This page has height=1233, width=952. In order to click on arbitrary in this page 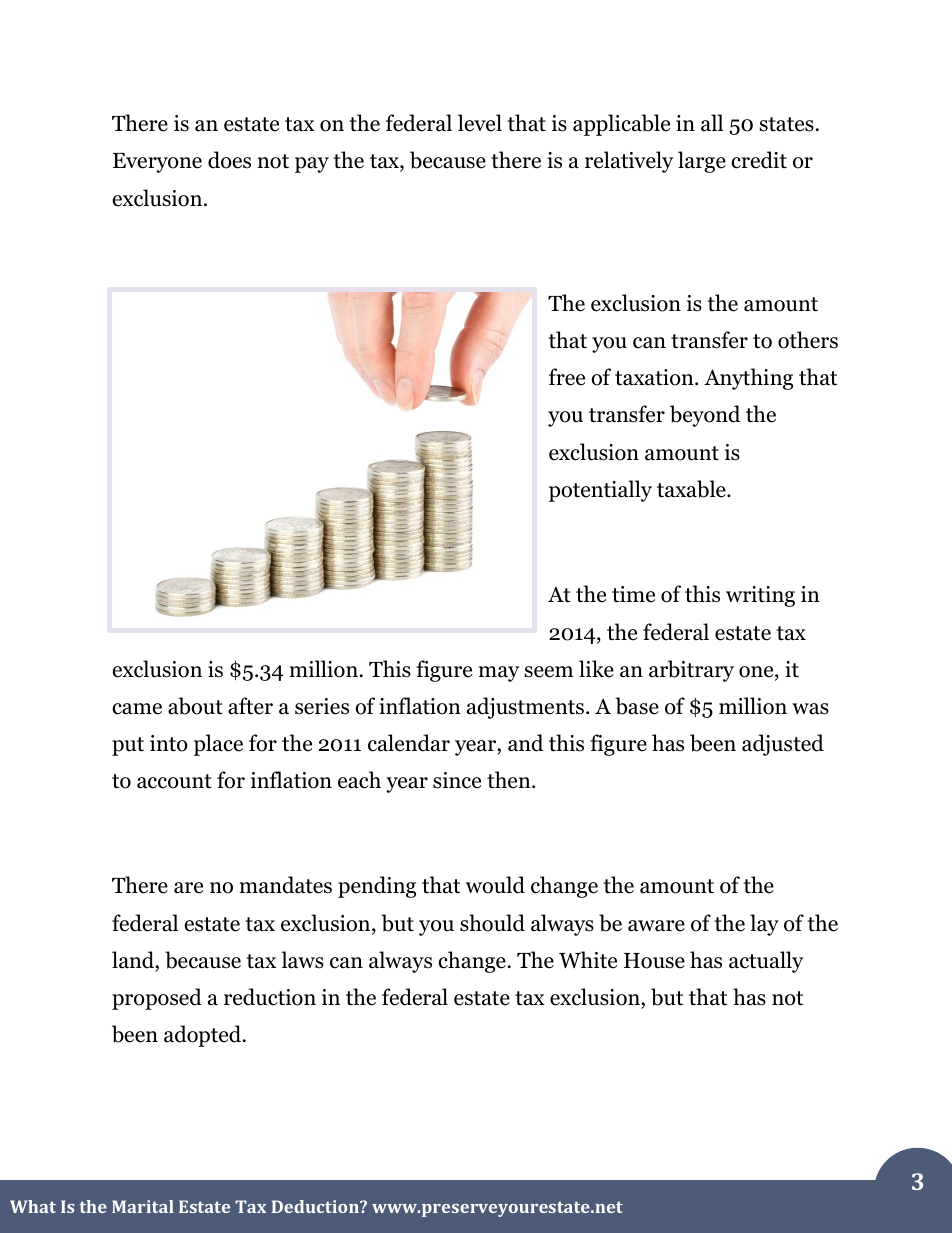, I will do `click(691, 671)`.
